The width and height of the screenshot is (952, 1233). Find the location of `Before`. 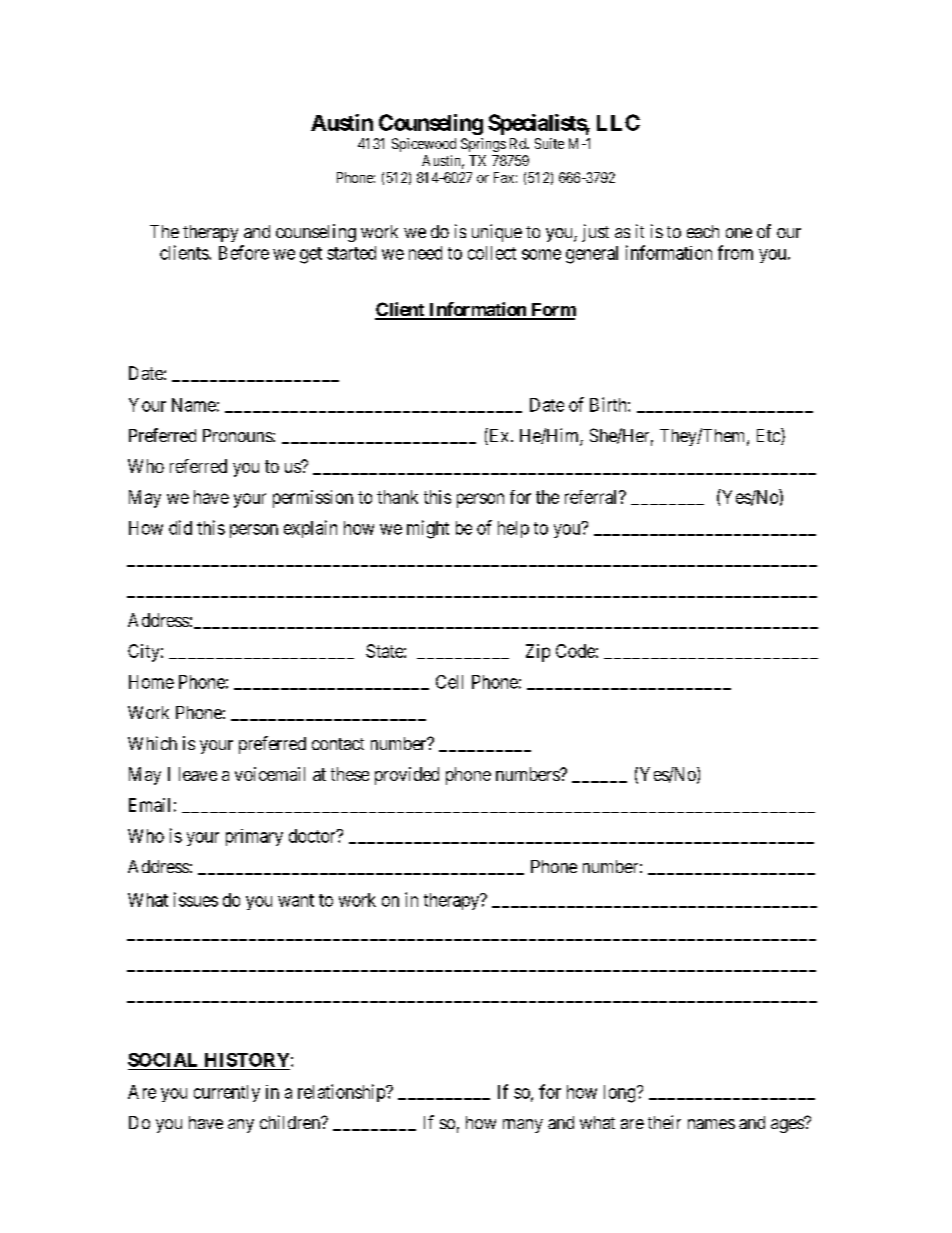

Before is located at coordinates (244, 252).
